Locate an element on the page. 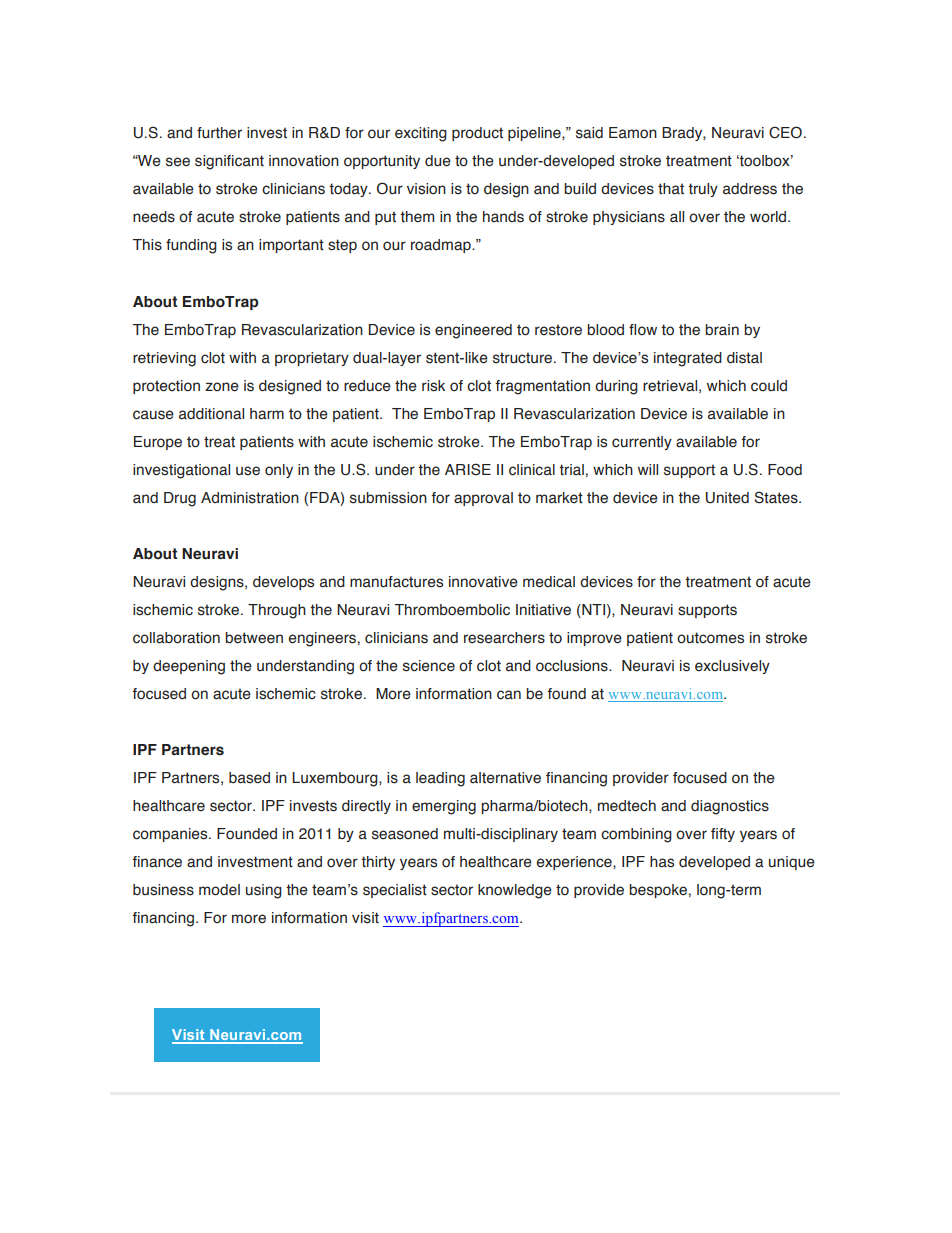 The height and width of the document is (1233, 952). knowledge is located at coordinates (515, 891).
